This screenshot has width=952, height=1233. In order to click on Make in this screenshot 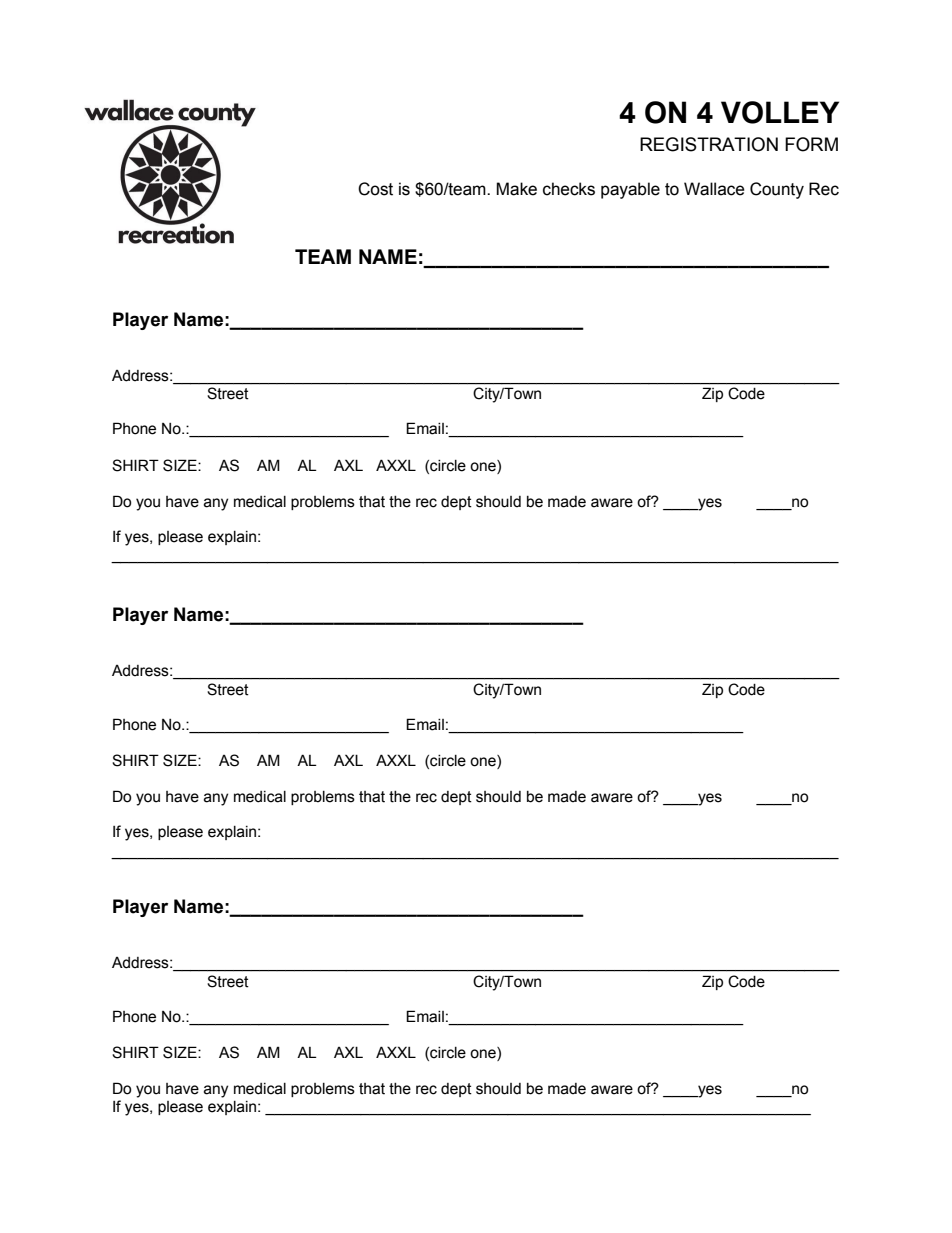, I will do `click(516, 189)`.
